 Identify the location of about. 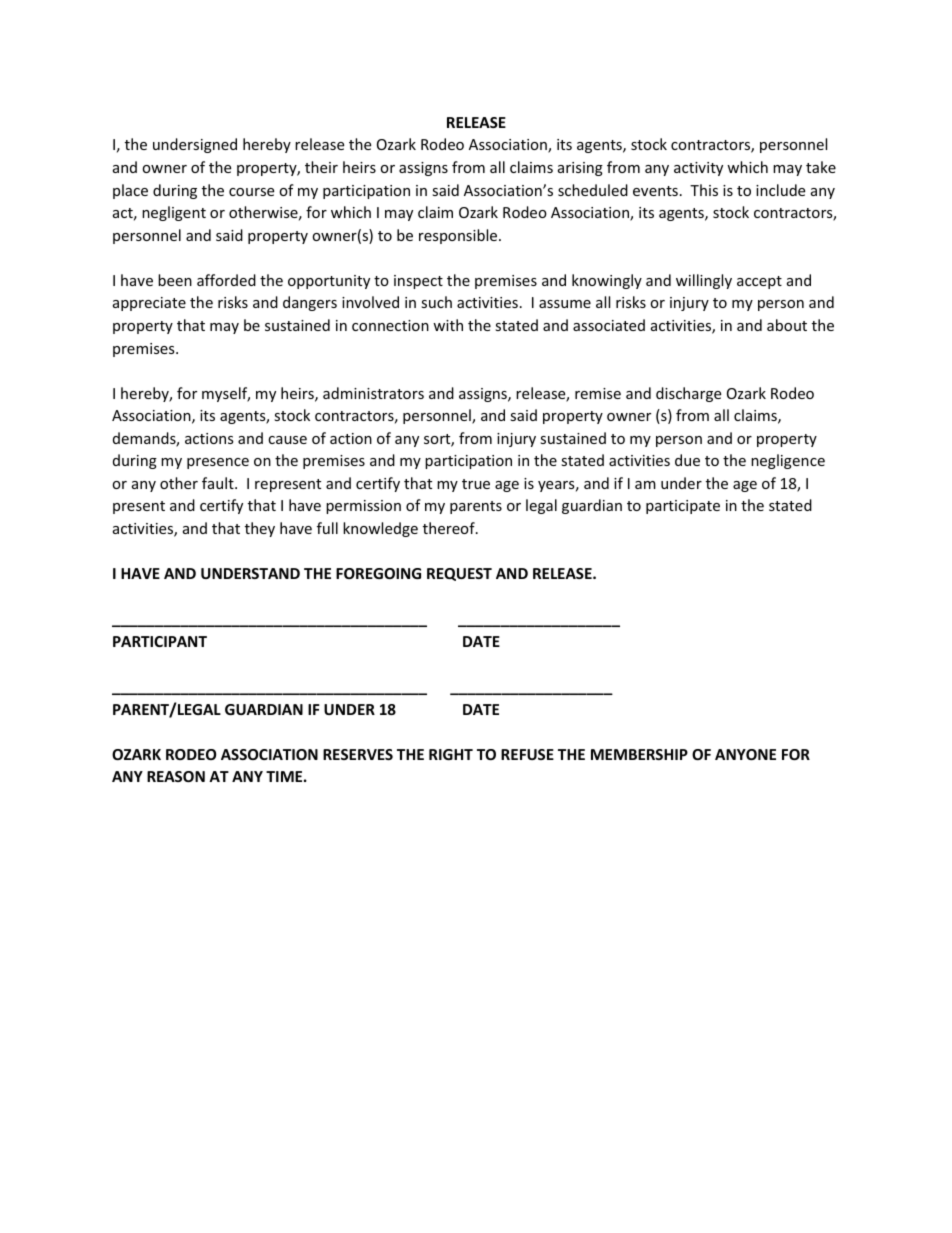
(787, 325).
